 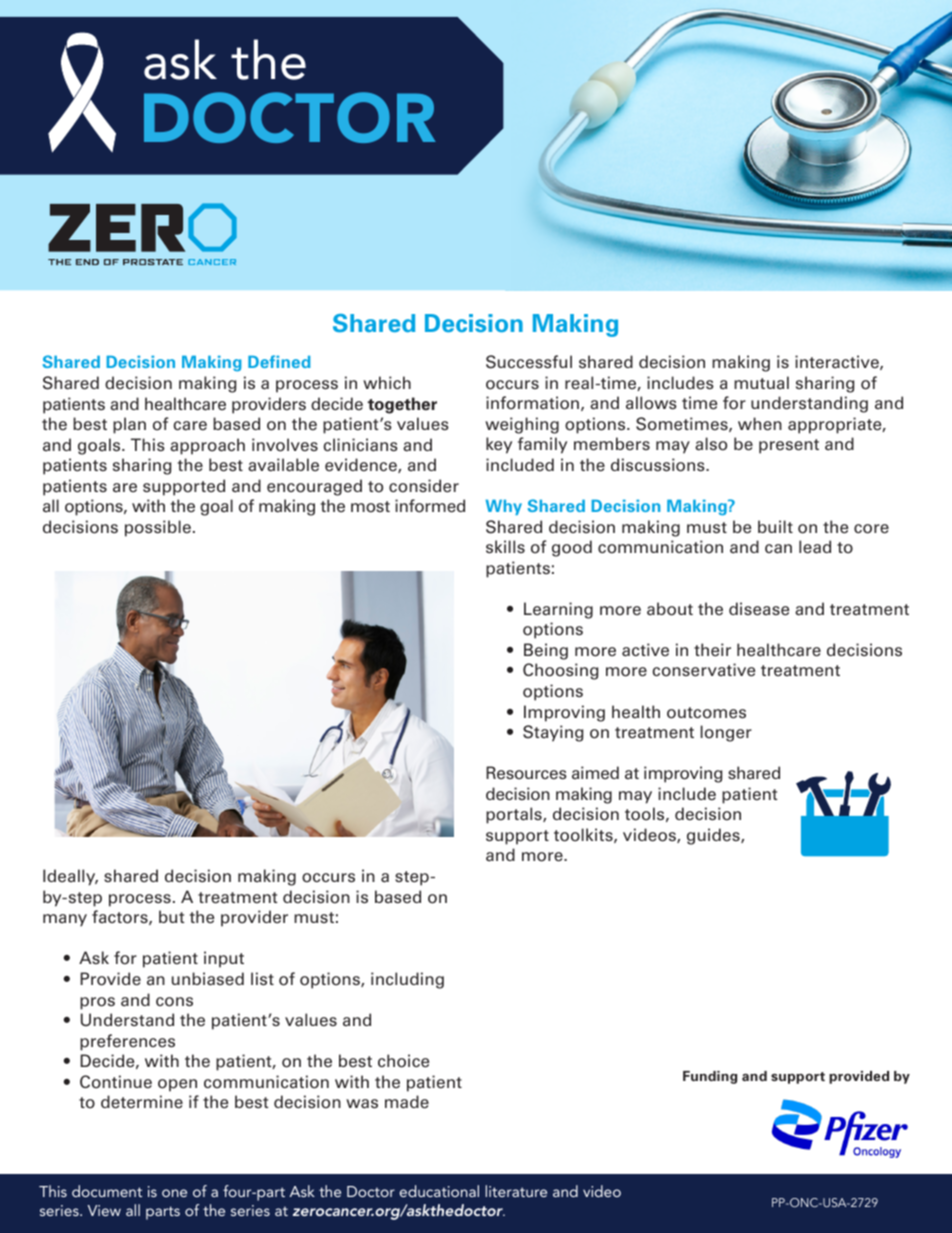 What do you see at coordinates (710, 1077) in the page?
I see `Funding` at bounding box center [710, 1077].
